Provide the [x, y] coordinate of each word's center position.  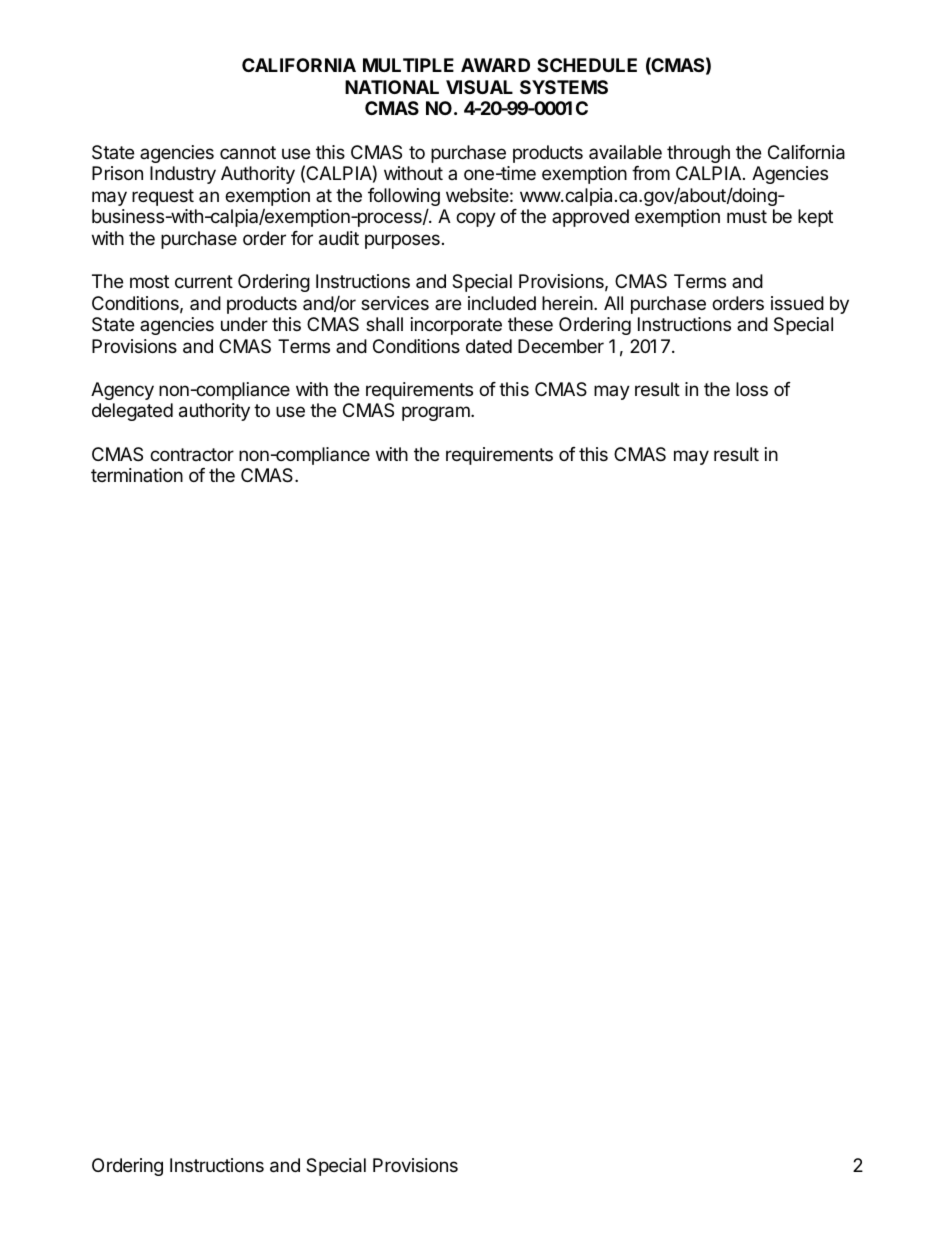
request [163, 197]
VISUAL [479, 87]
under [244, 324]
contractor [192, 454]
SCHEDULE [587, 65]
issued [797, 303]
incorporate [456, 326]
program [437, 413]
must [747, 216]
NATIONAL [392, 87]
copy [476, 219]
